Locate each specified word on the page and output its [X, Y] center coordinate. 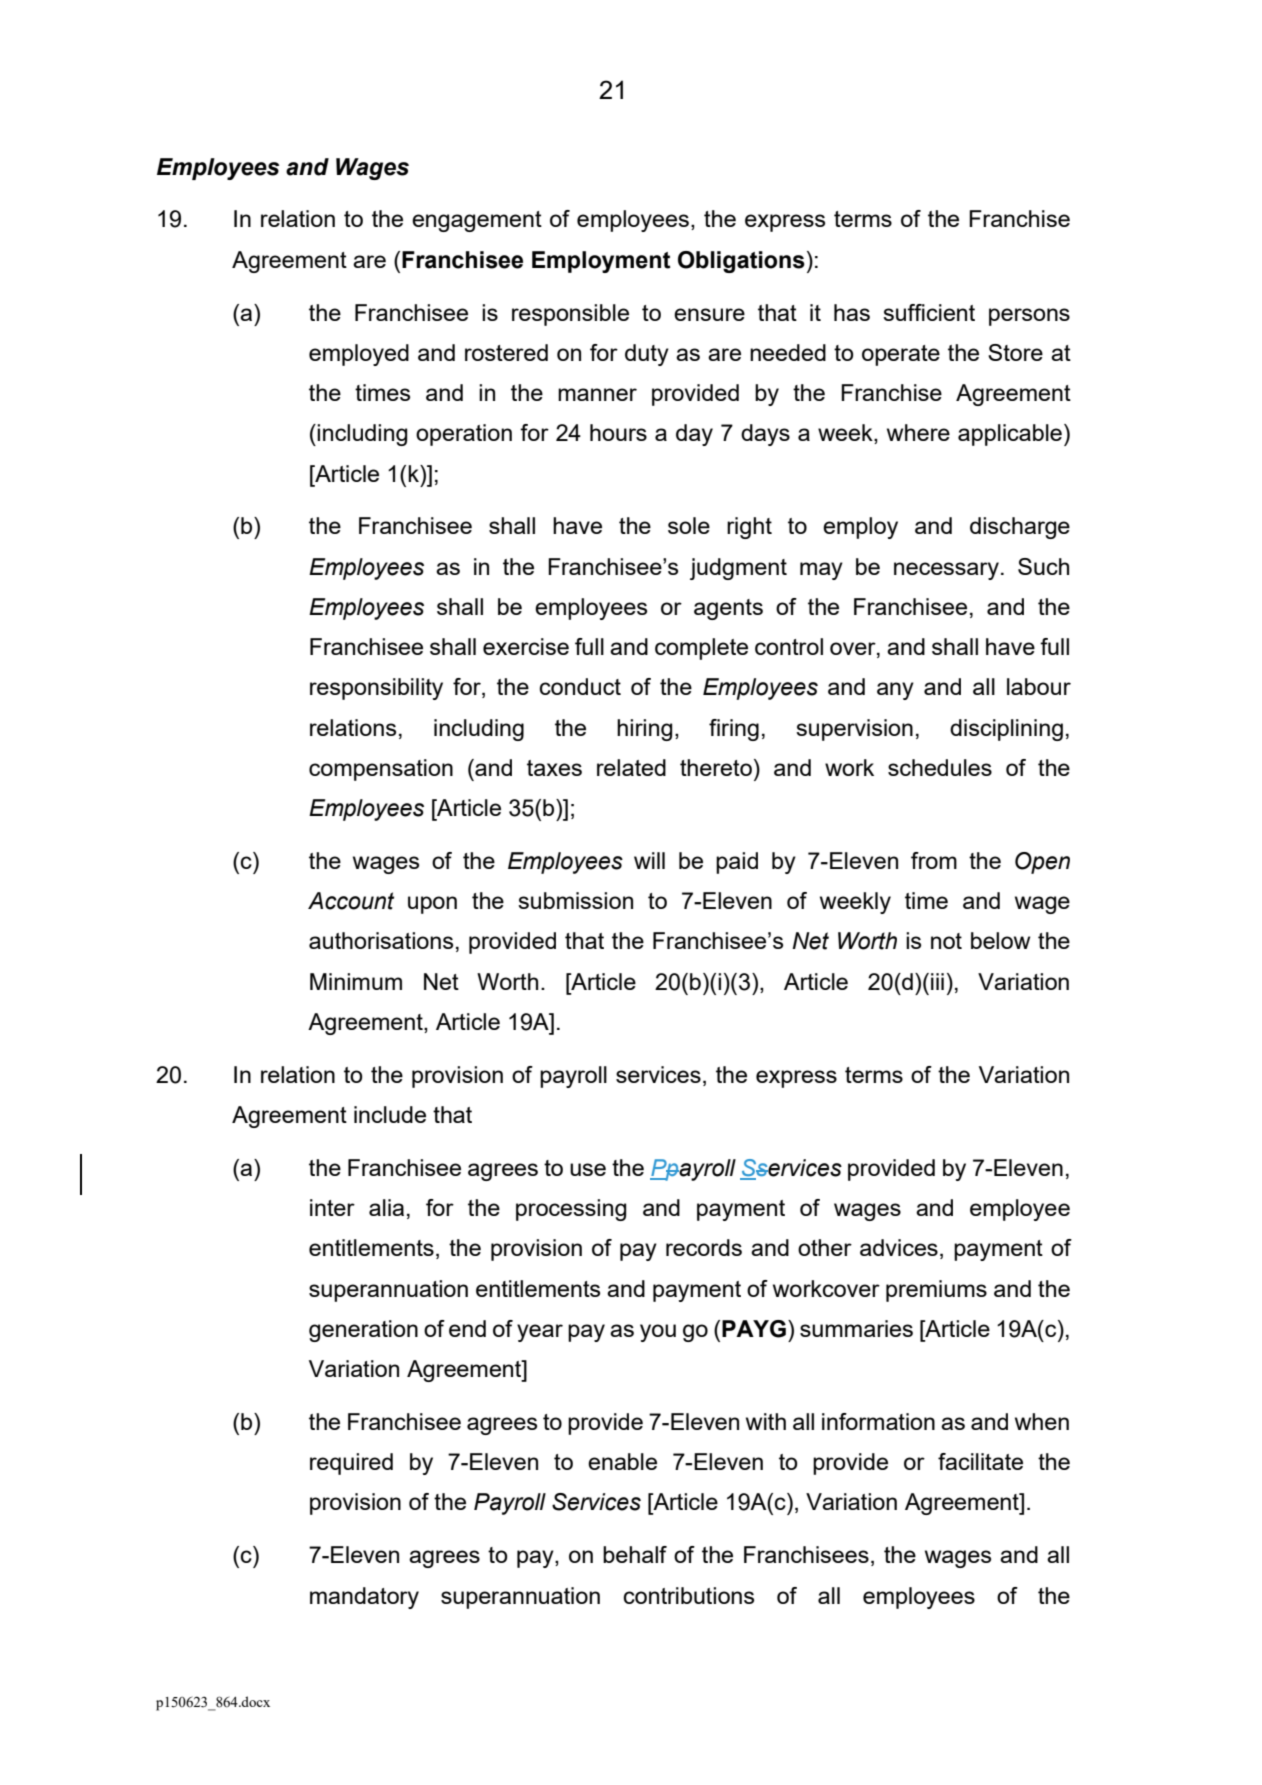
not [946, 941]
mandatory [364, 1598]
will [649, 860]
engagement [477, 221]
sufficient [929, 312]
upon [432, 905]
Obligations [741, 262]
